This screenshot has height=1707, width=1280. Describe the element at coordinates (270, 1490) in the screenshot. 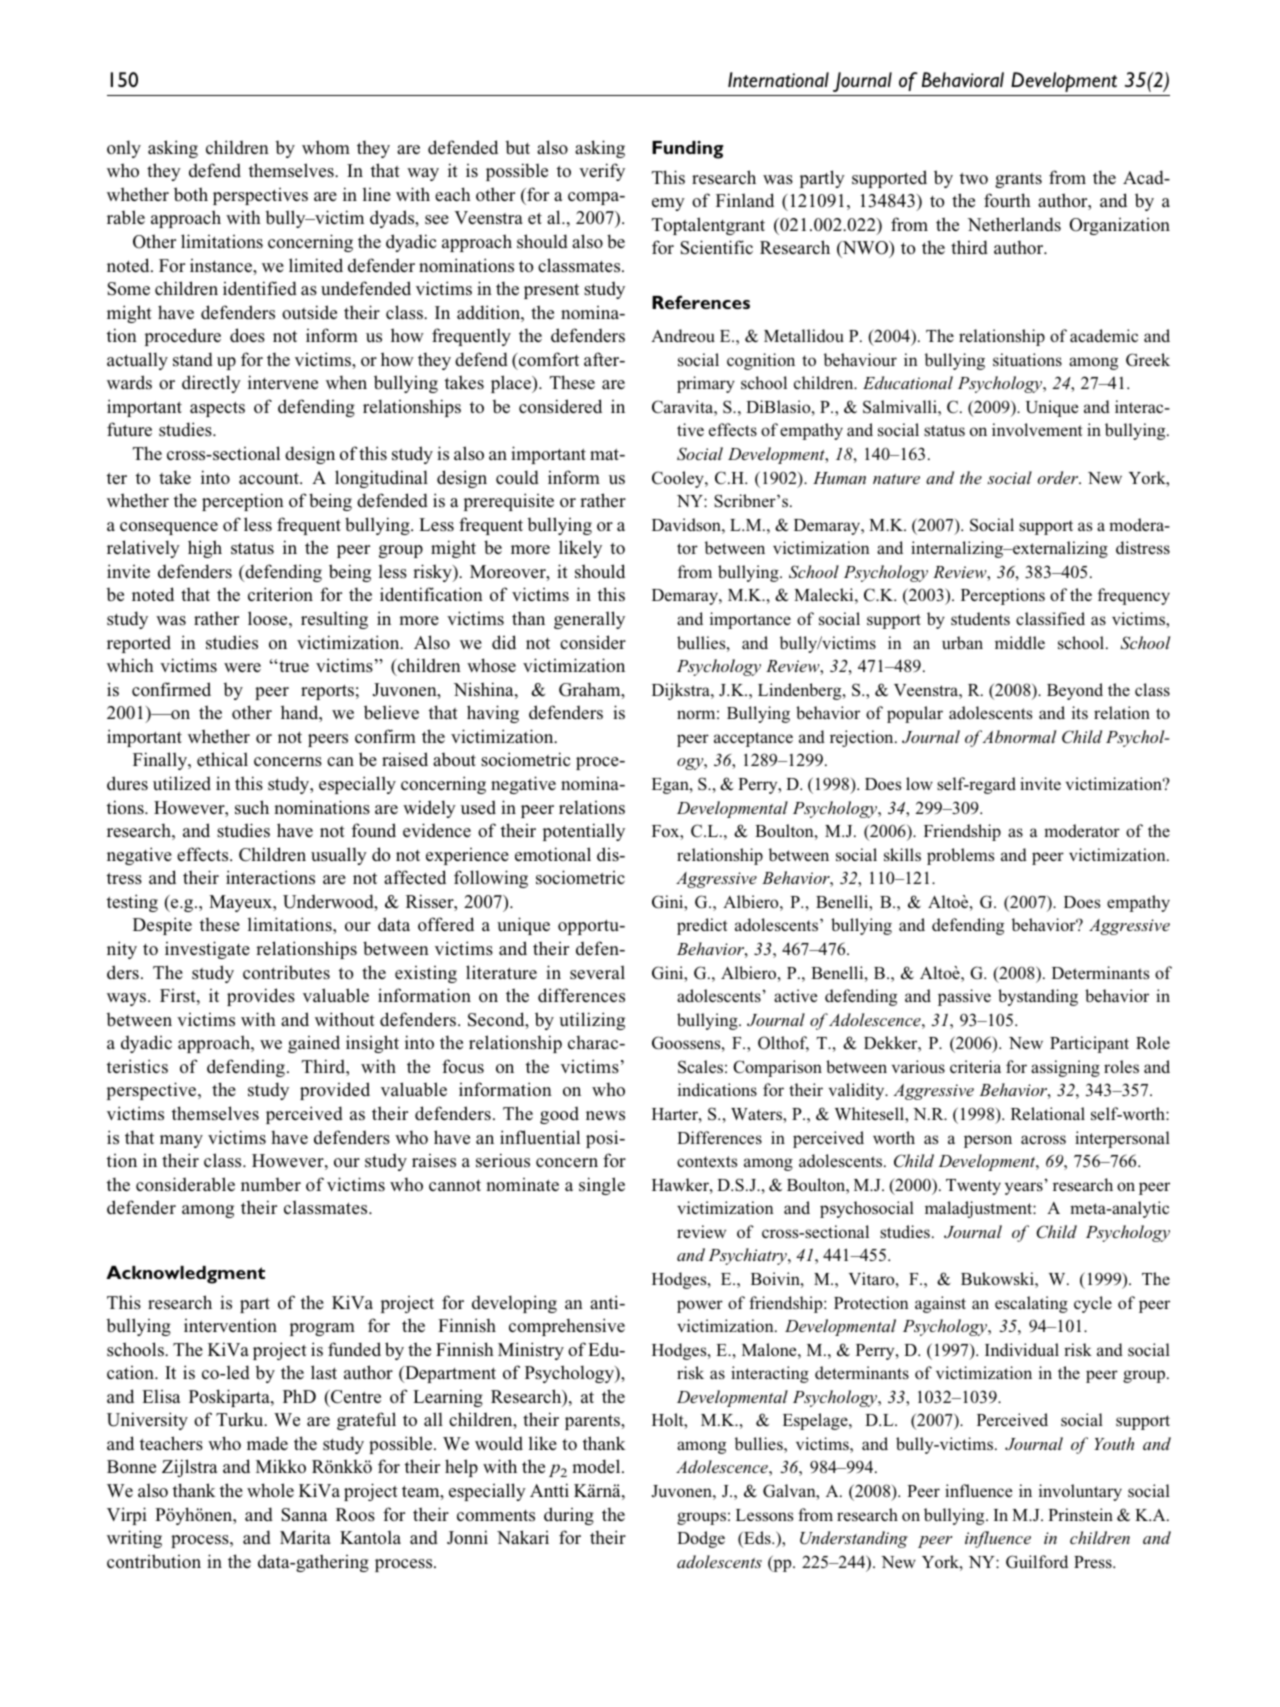

I see `whole` at that location.
